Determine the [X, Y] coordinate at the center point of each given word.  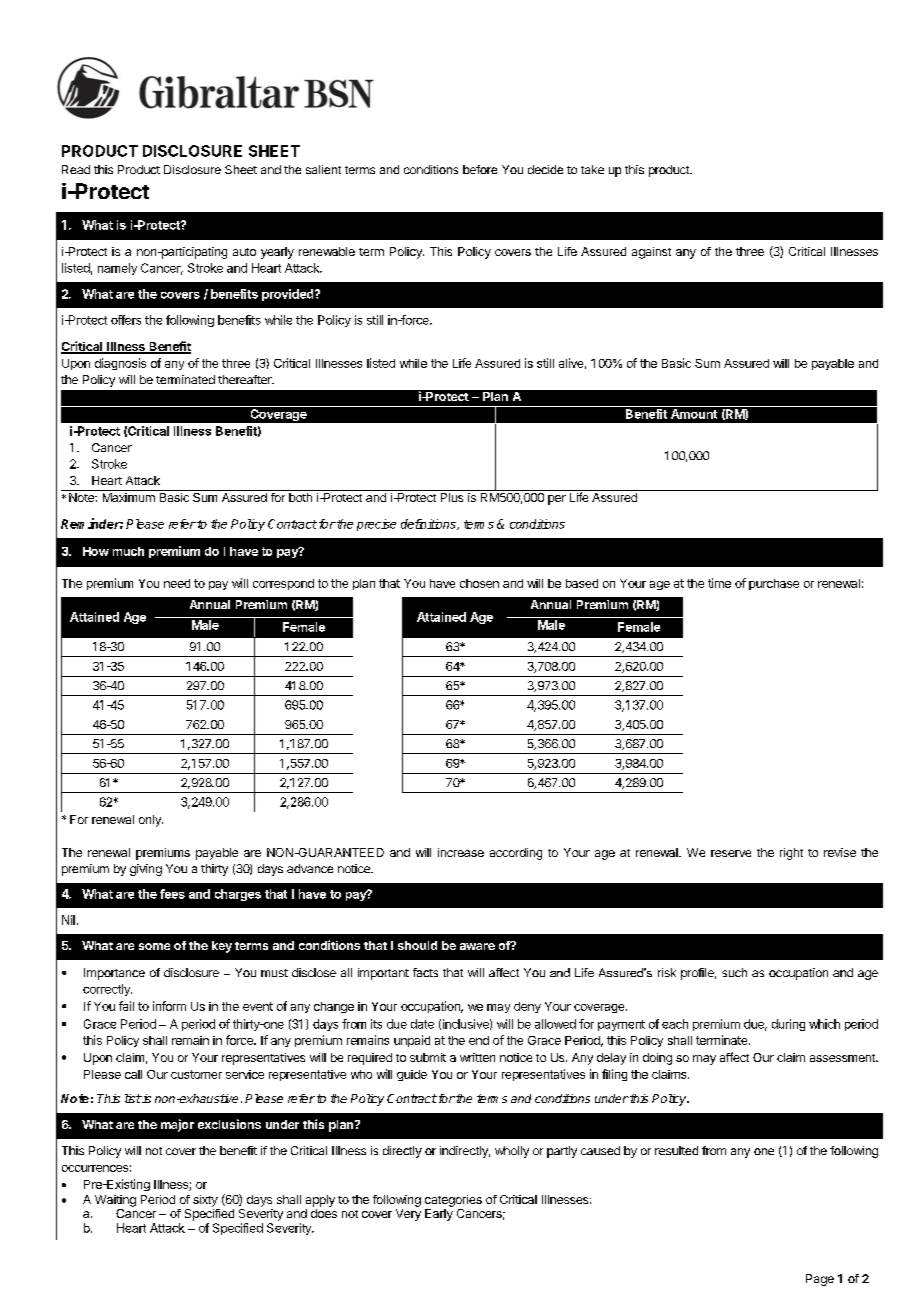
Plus [452, 497]
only [151, 821]
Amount [694, 414]
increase [461, 852]
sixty [205, 1201]
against [651, 253]
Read [76, 169]
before [480, 169]
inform [169, 1006]
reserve [731, 853]
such [734, 972]
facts [425, 972]
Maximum [129, 497]
